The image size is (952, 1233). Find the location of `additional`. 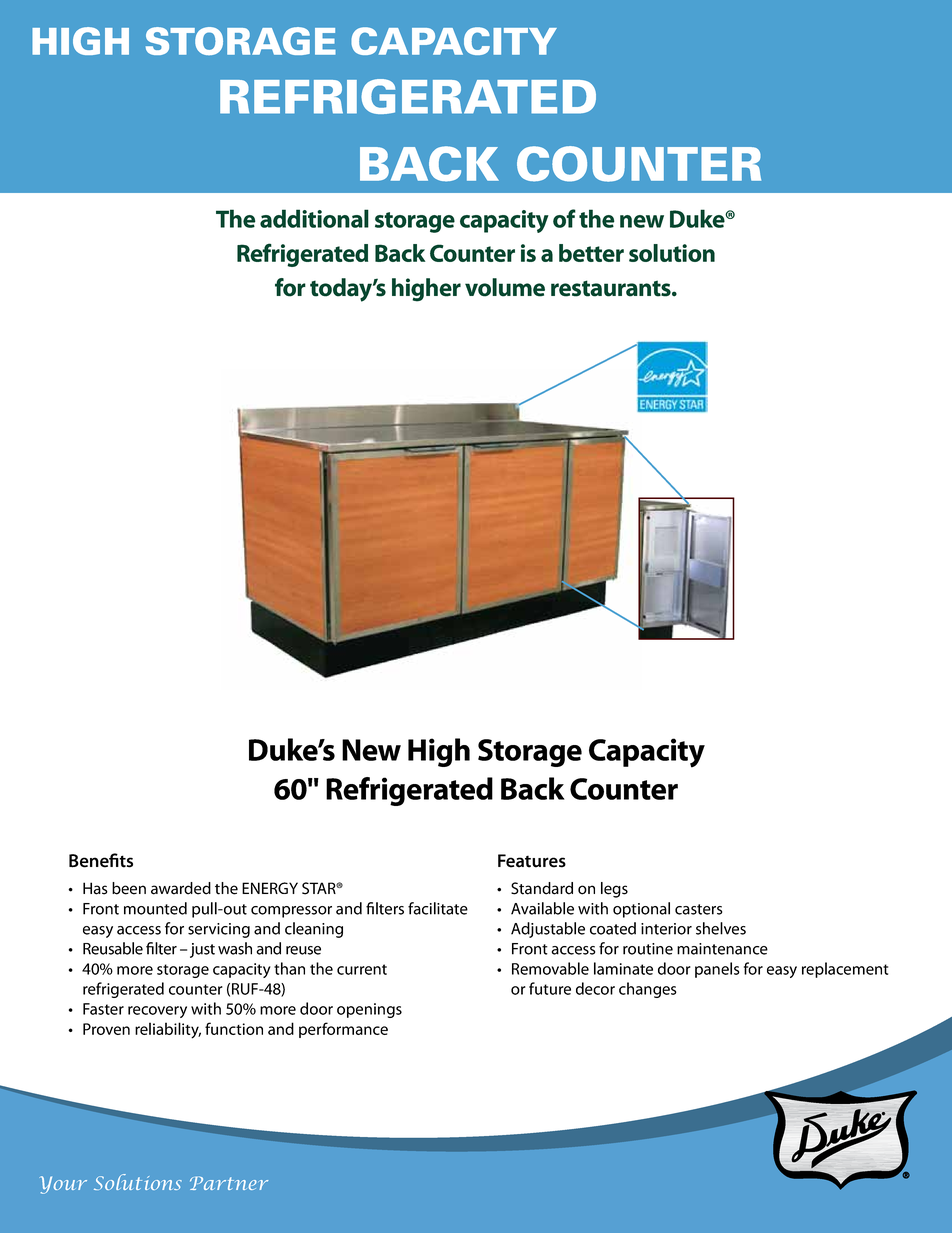

additional is located at coordinates (314, 218).
